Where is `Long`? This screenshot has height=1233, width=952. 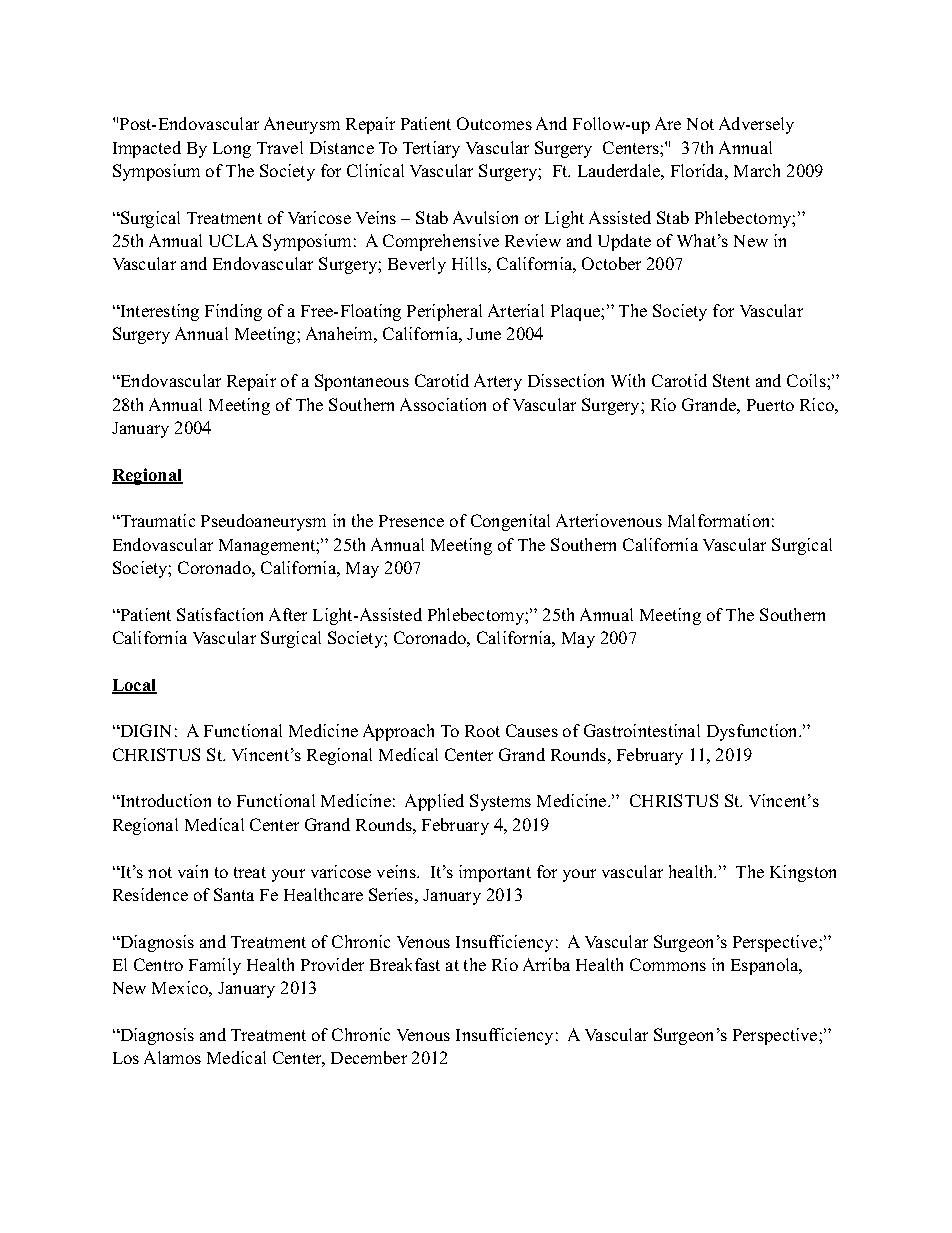
Long is located at coordinates (232, 150).
